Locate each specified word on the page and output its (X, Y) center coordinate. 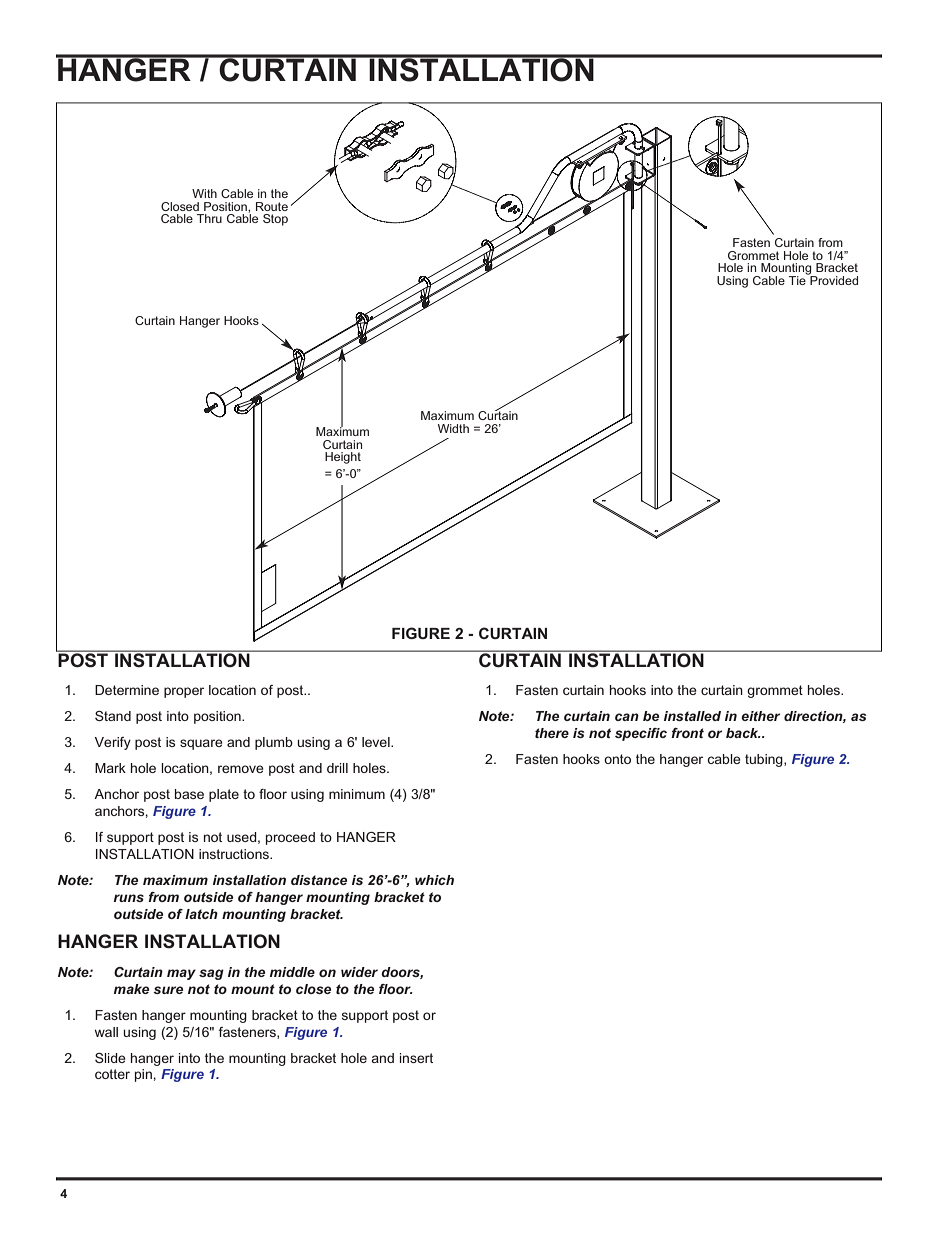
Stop (275, 220)
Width (453, 428)
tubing (765, 760)
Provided (833, 279)
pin (143, 1075)
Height (343, 458)
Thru (209, 218)
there (552, 733)
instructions (235, 854)
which (434, 880)
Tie (798, 279)
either (760, 716)
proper (184, 692)
